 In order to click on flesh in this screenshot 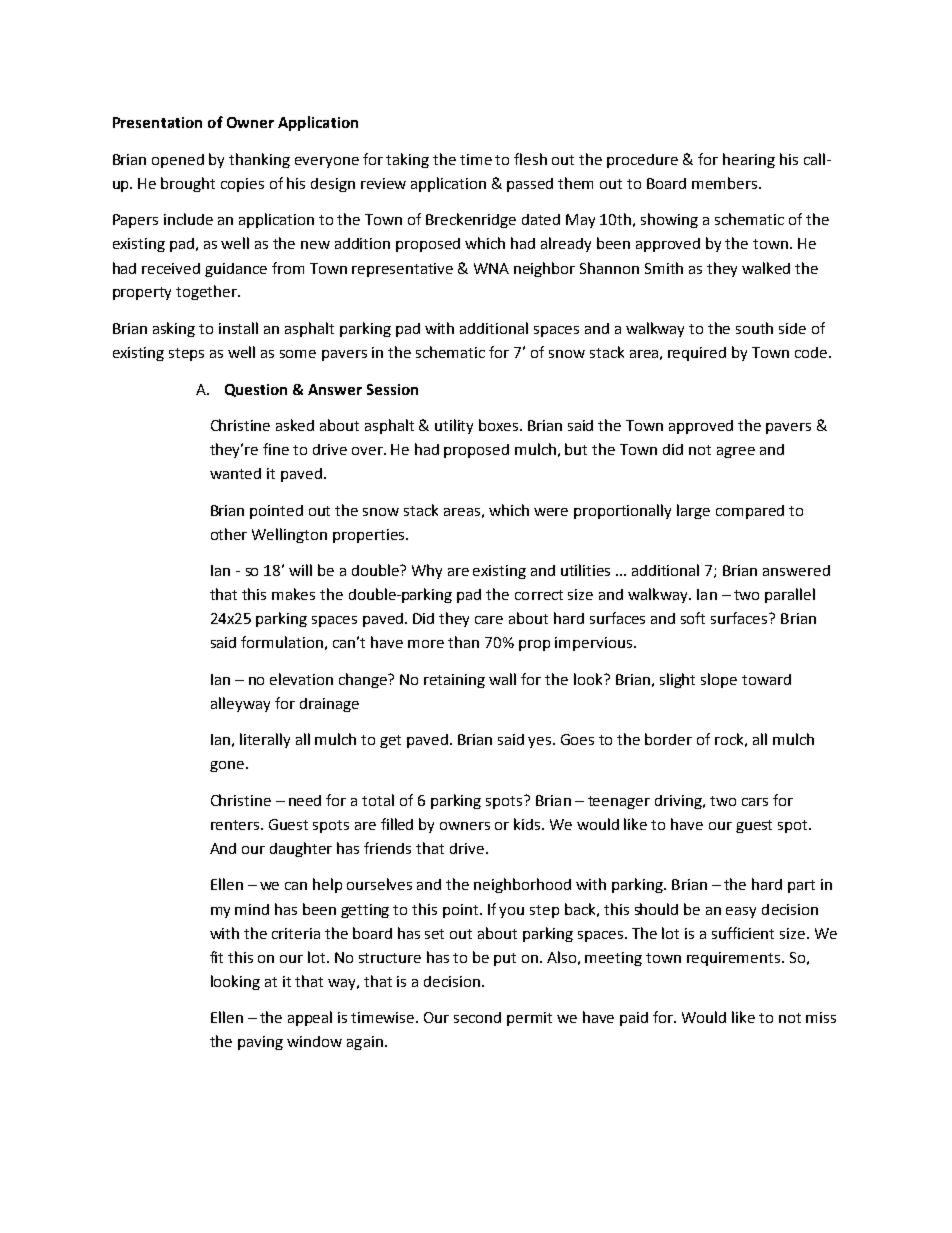, I will do `click(530, 159)`.
